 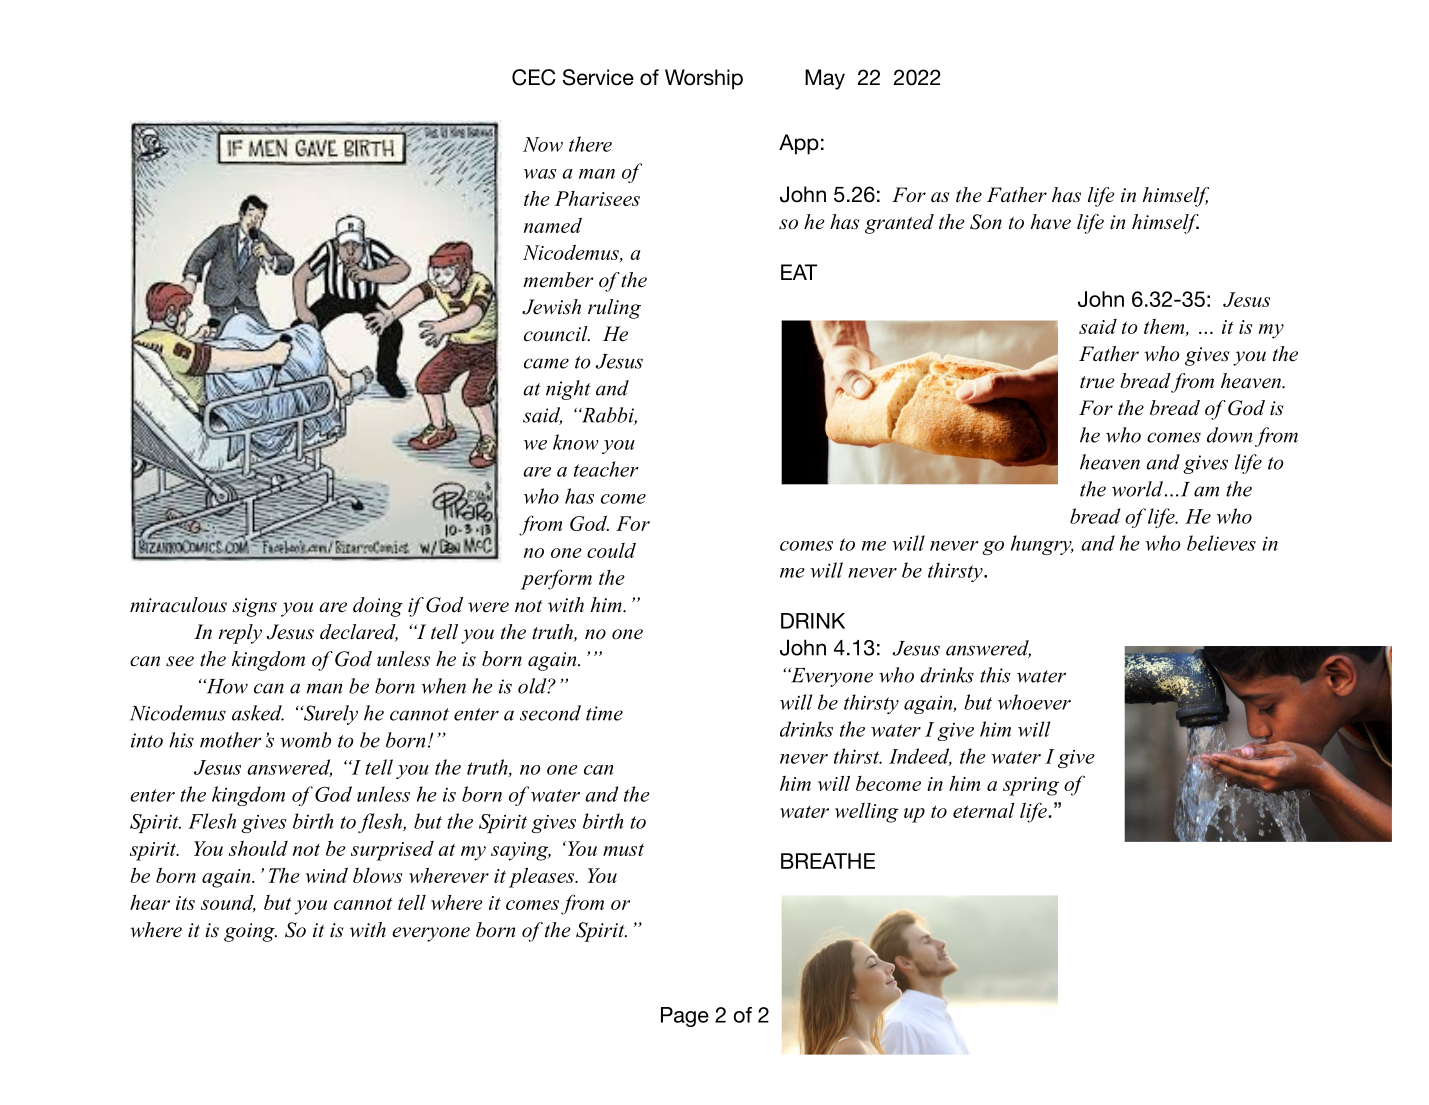 I want to click on whoever, so click(x=1034, y=702).
